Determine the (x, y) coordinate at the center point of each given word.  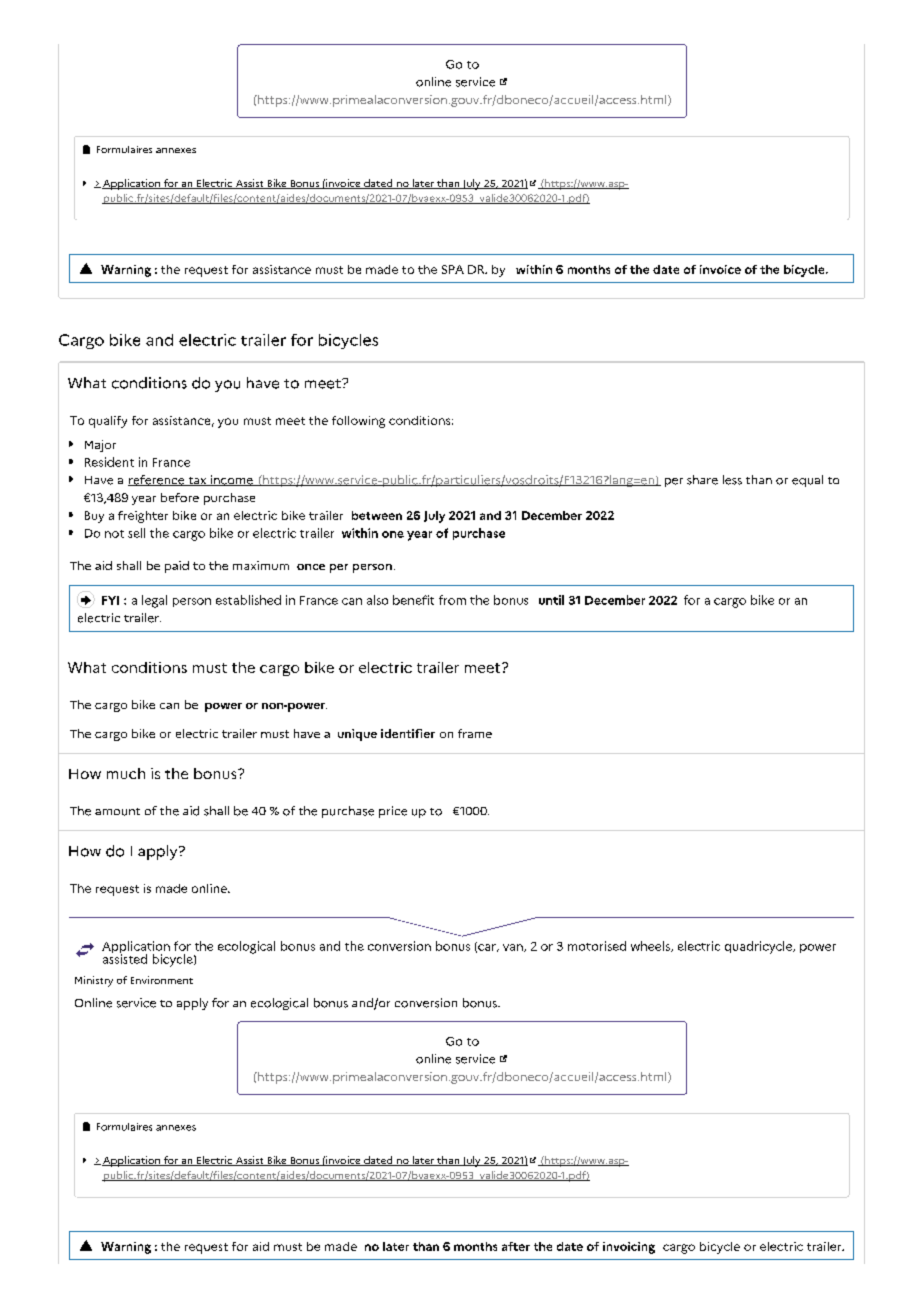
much (126, 773)
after (516, 1246)
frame (475, 733)
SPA (453, 269)
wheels (651, 946)
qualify (108, 422)
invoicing (629, 1248)
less (732, 480)
